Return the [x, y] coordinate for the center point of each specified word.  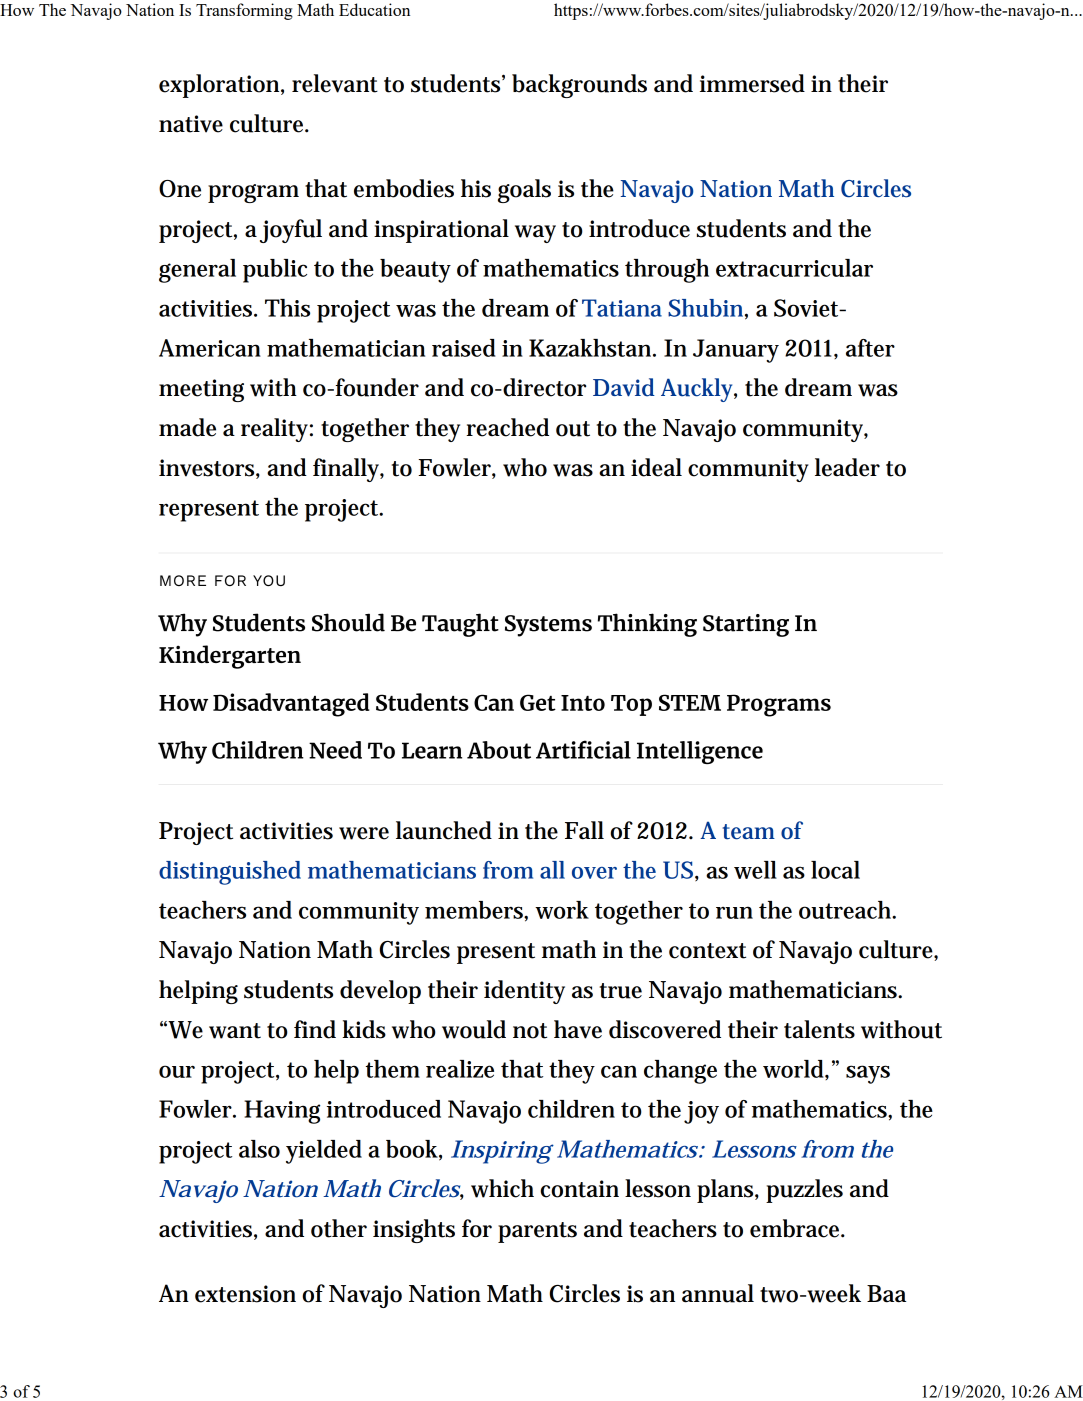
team [749, 832]
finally [348, 470]
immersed [752, 83]
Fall [584, 830]
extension [245, 1294]
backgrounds [579, 86]
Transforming [244, 11]
